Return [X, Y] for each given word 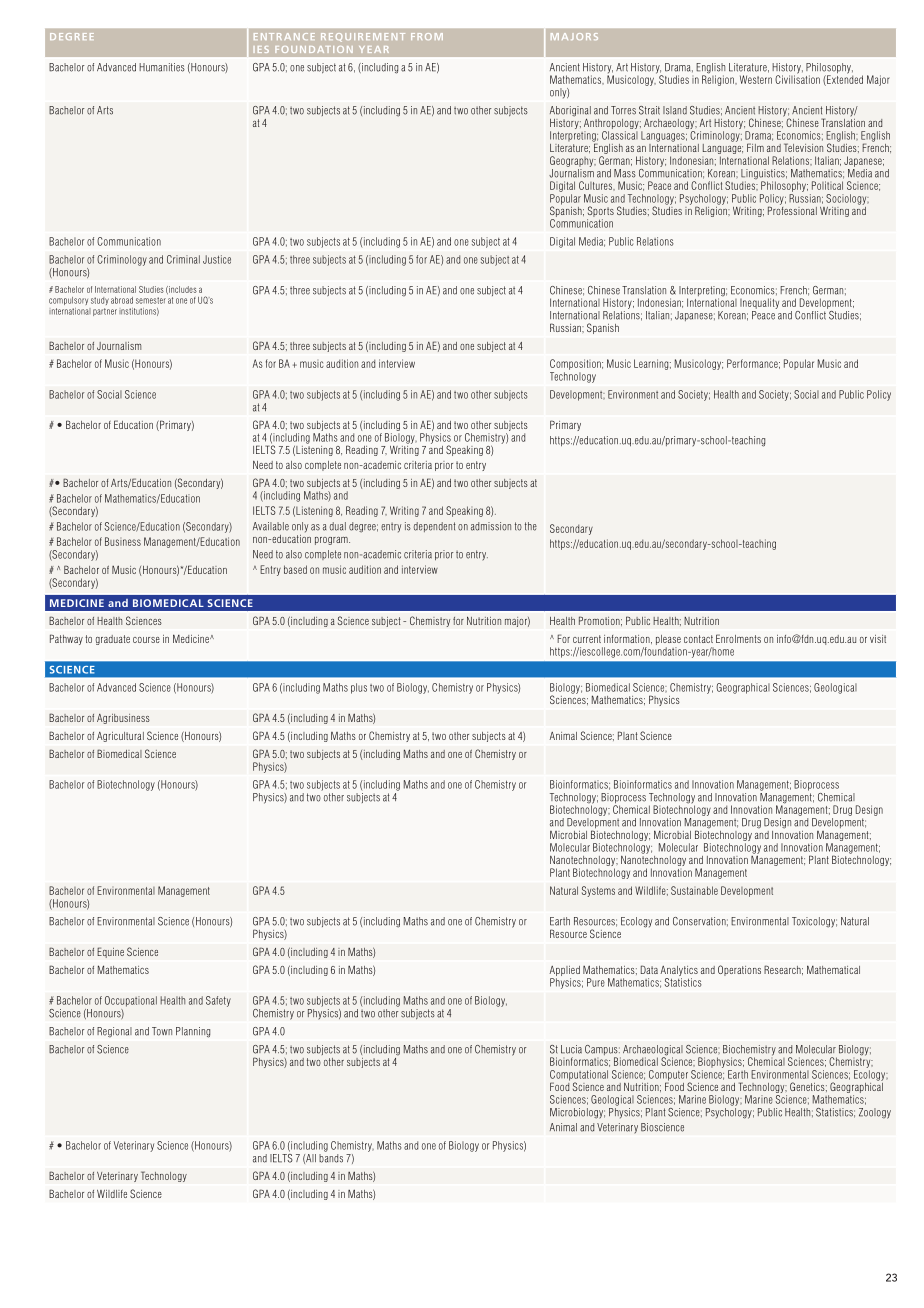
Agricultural [120, 737]
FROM [427, 36]
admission [491, 526]
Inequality [759, 303]
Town [162, 1031]
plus [359, 688]
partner [105, 312]
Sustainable [694, 890]
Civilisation [797, 78]
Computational [579, 1076]
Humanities [162, 67]
